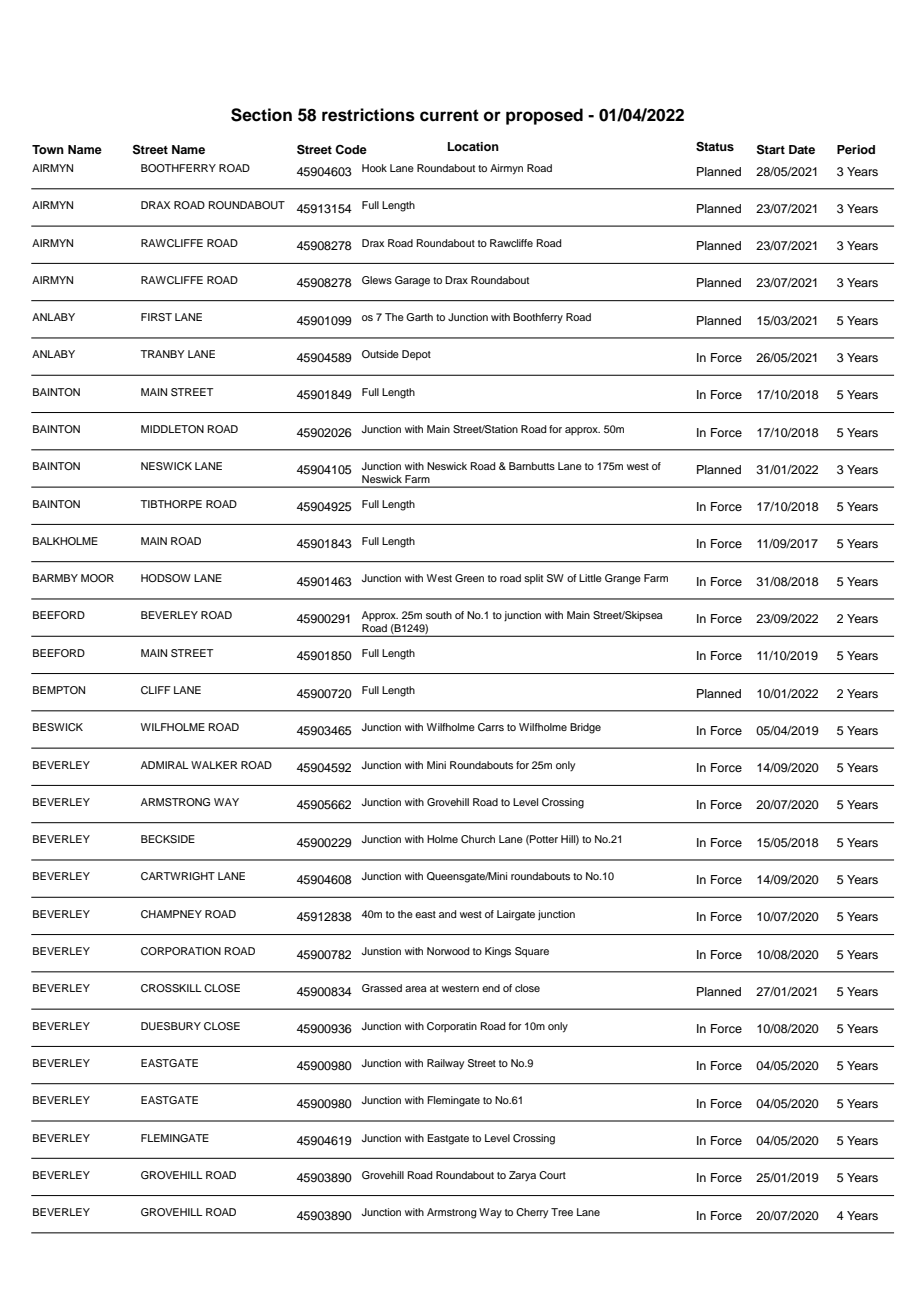  Describe the element at coordinates (445, 1064) in the screenshot. I see `Railway` at that location.
